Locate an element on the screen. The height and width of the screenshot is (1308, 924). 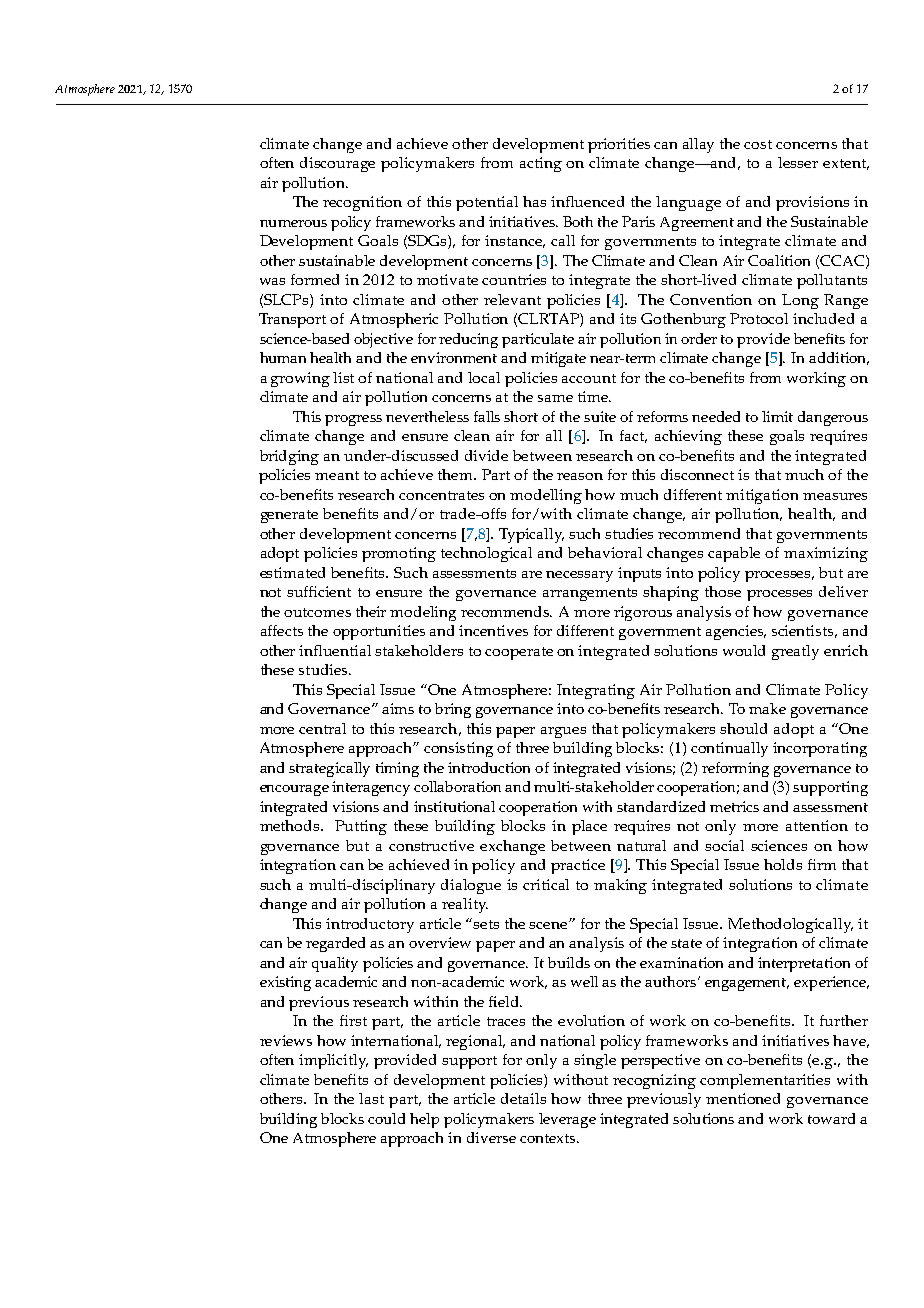
cooperate is located at coordinates (519, 653).
